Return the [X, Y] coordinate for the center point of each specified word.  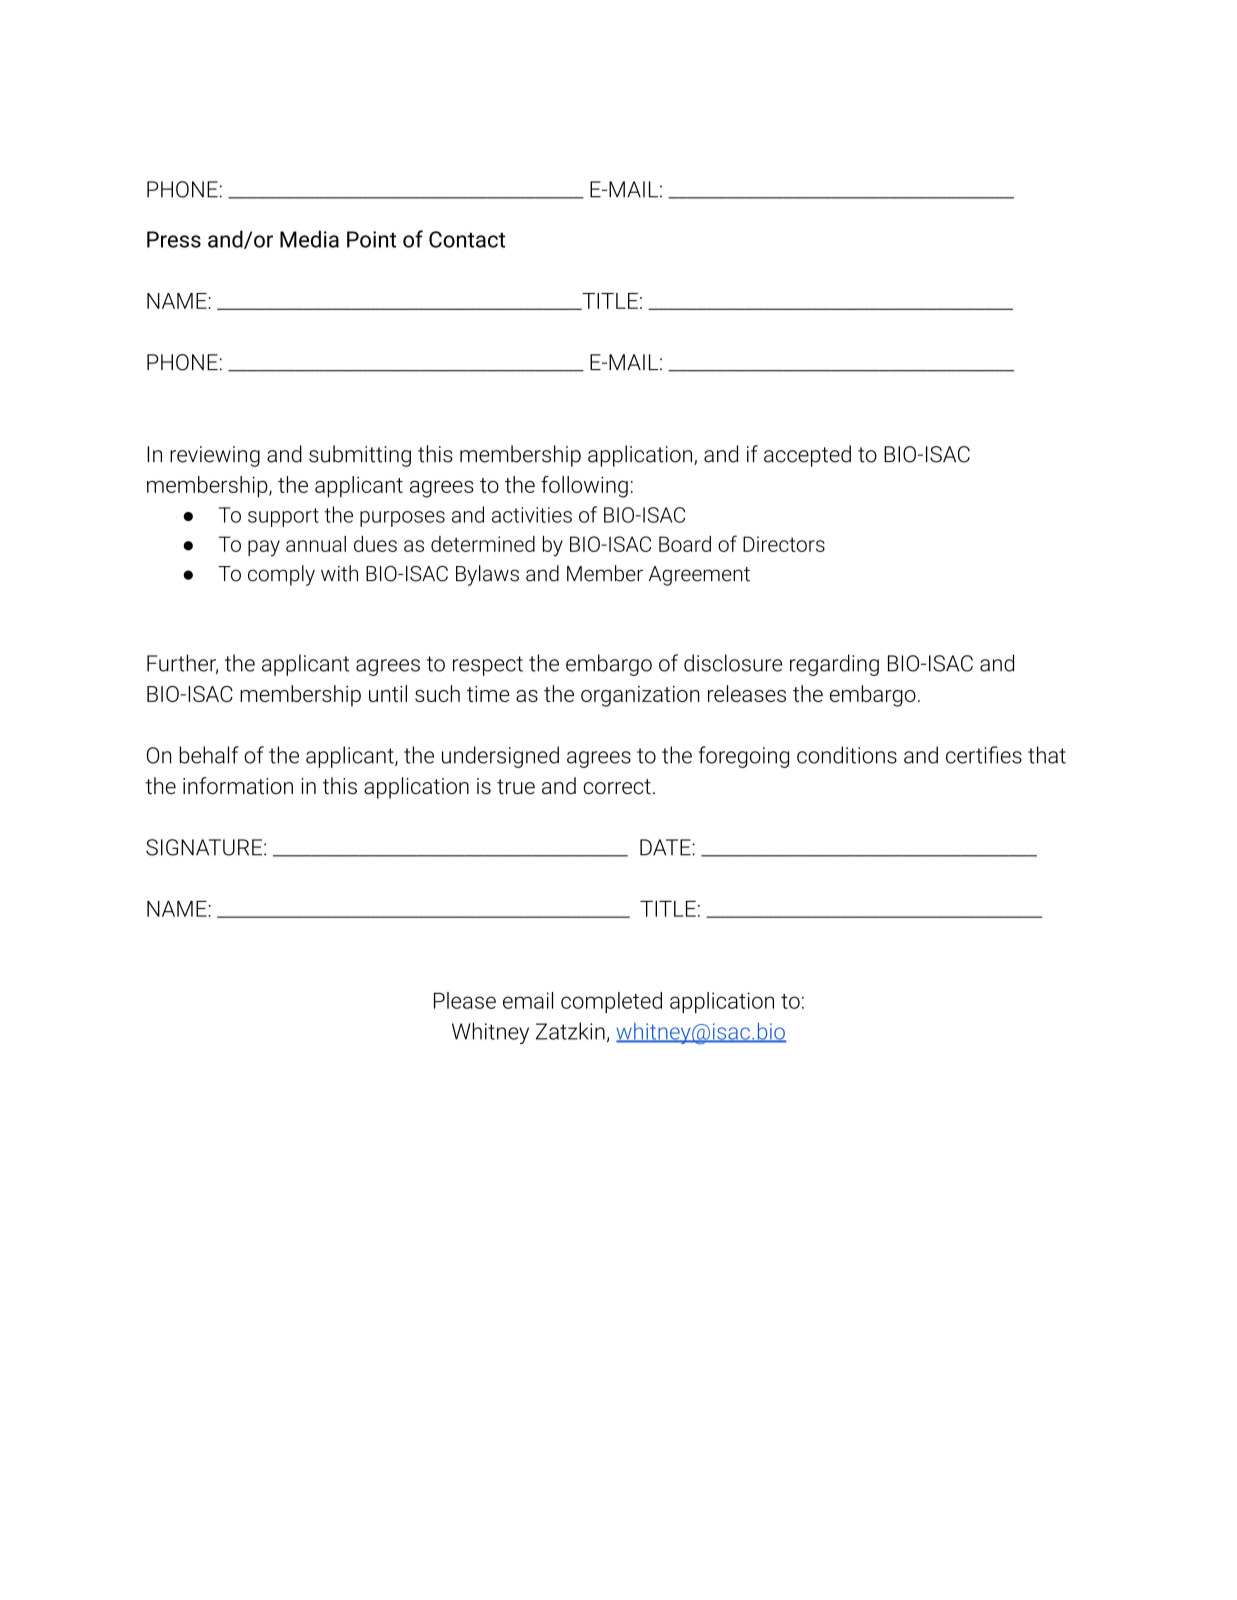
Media [309, 239]
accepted [807, 456]
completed [611, 1002]
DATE [666, 847]
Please [465, 1000]
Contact [467, 239]
